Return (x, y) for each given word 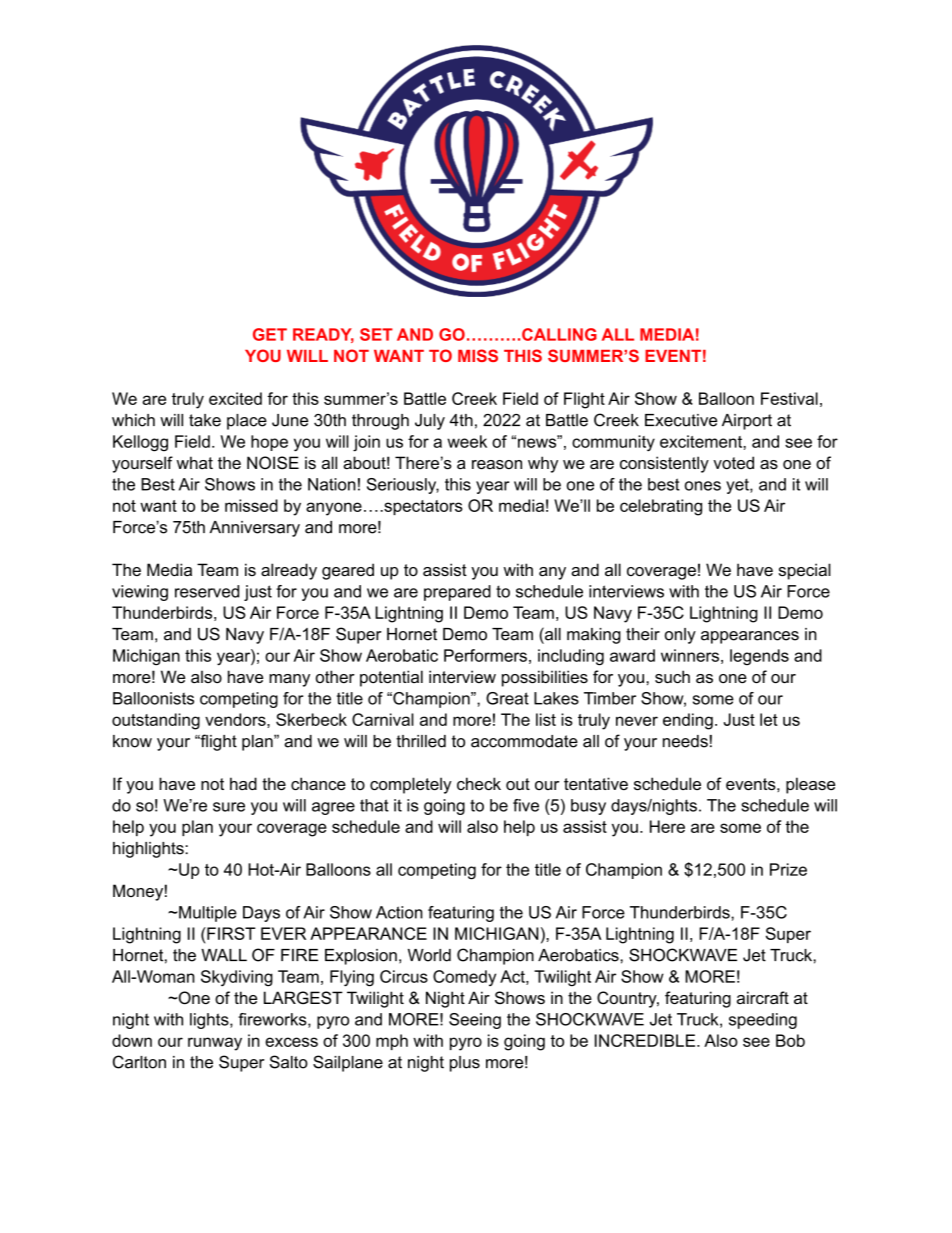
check (479, 783)
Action (399, 912)
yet (738, 486)
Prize (788, 869)
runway (215, 1044)
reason (497, 464)
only (680, 636)
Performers (485, 655)
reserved (207, 591)
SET (376, 334)
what (195, 462)
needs (685, 741)
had (243, 783)
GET (270, 334)
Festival (789, 398)
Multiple (207, 914)
